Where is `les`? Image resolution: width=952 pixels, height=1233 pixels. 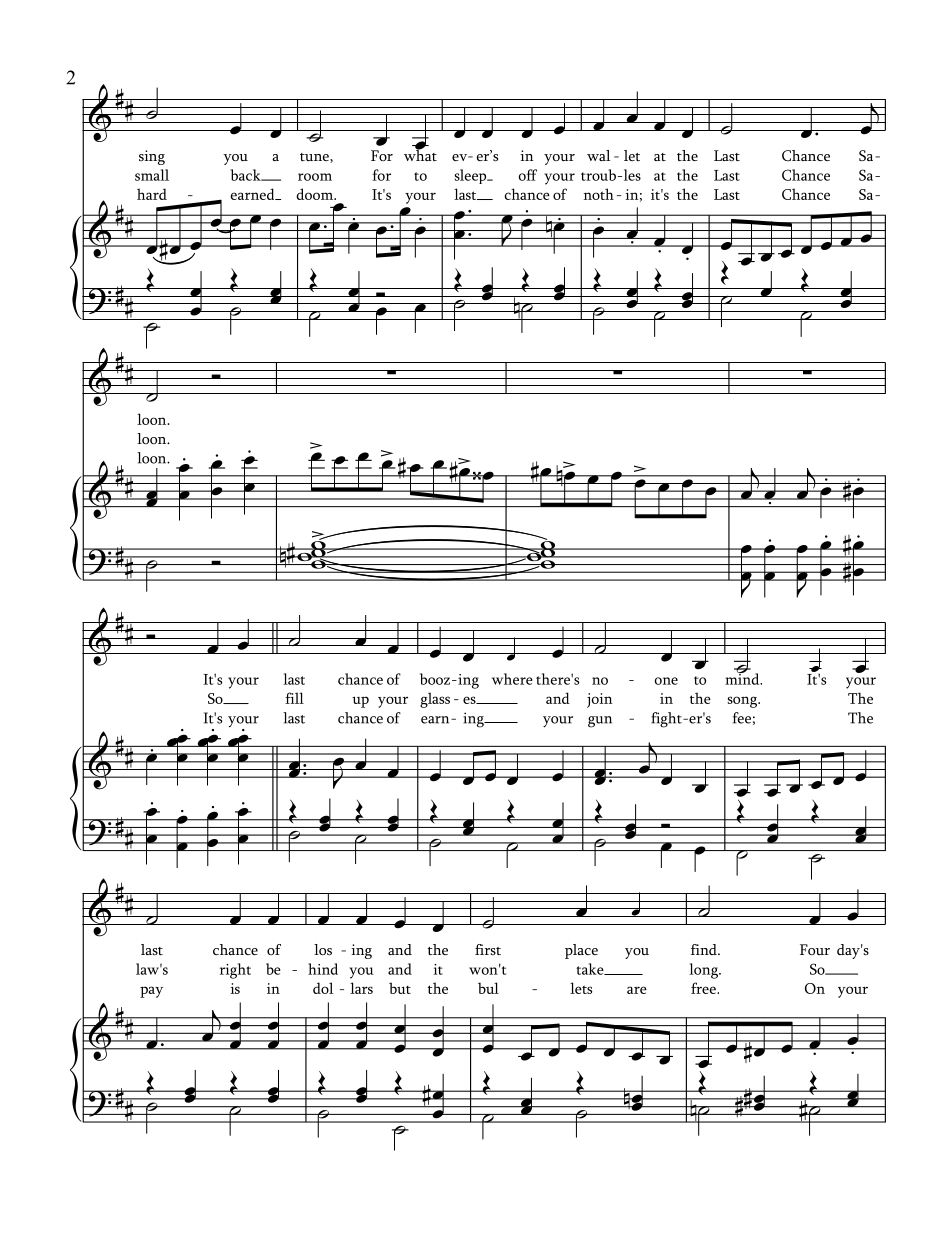
les is located at coordinates (631, 175).
